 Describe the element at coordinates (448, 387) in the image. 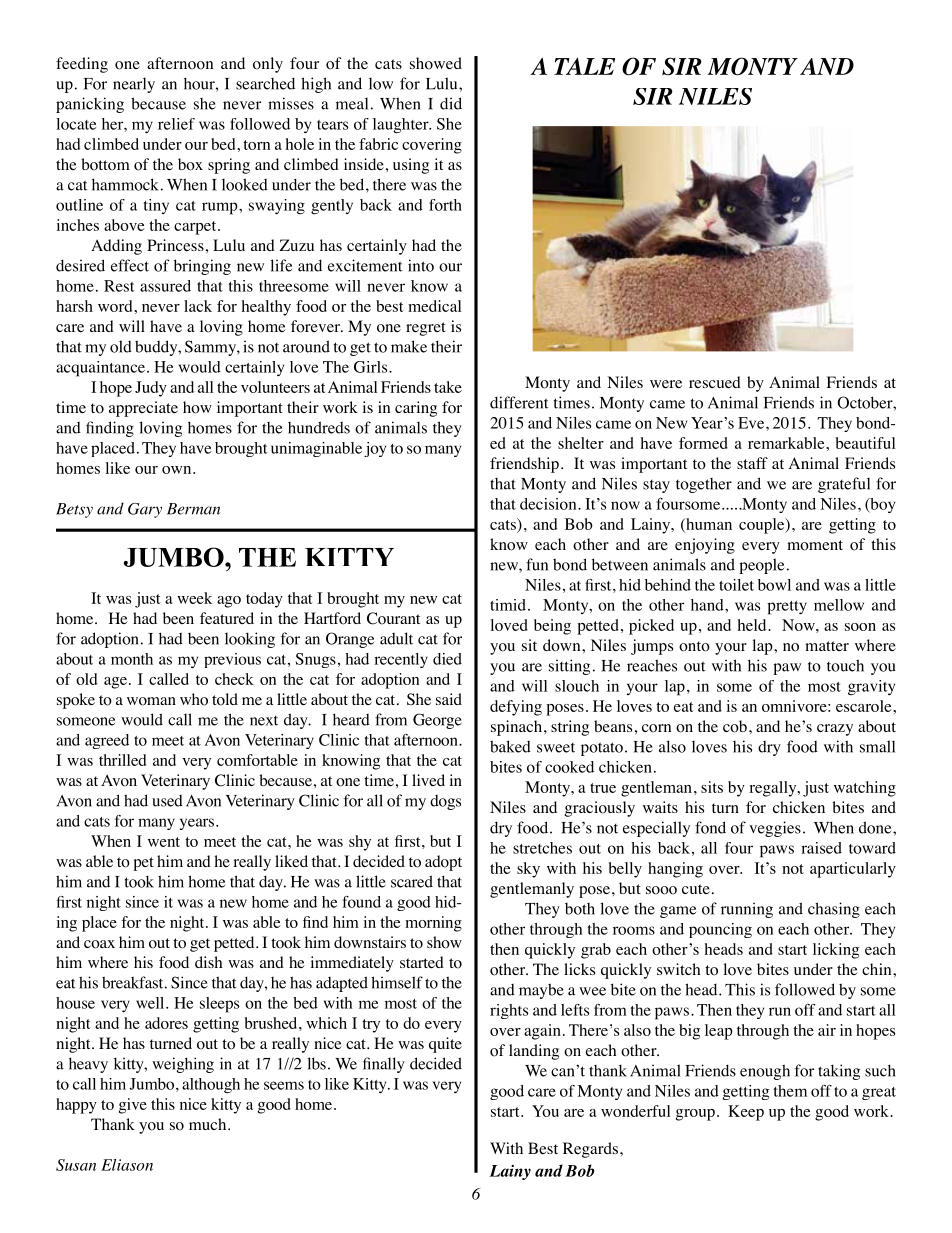

I see `take` at that location.
